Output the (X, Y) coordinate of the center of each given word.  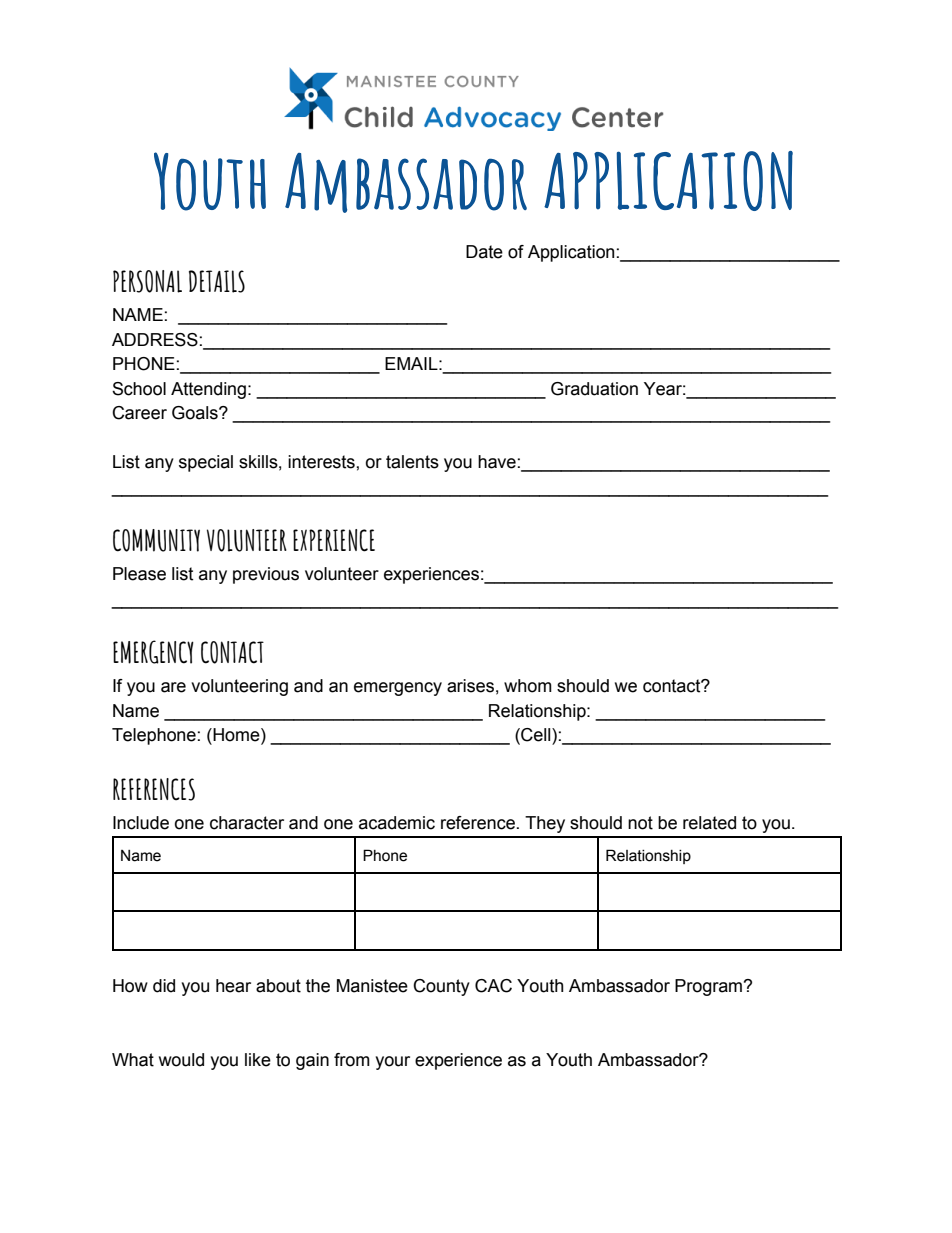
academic (397, 823)
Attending (208, 390)
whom (528, 686)
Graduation (594, 389)
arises (470, 686)
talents (412, 462)
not (640, 823)
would (181, 1060)
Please (139, 574)
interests (322, 462)
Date (484, 252)
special (206, 463)
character (247, 823)
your (393, 1063)
